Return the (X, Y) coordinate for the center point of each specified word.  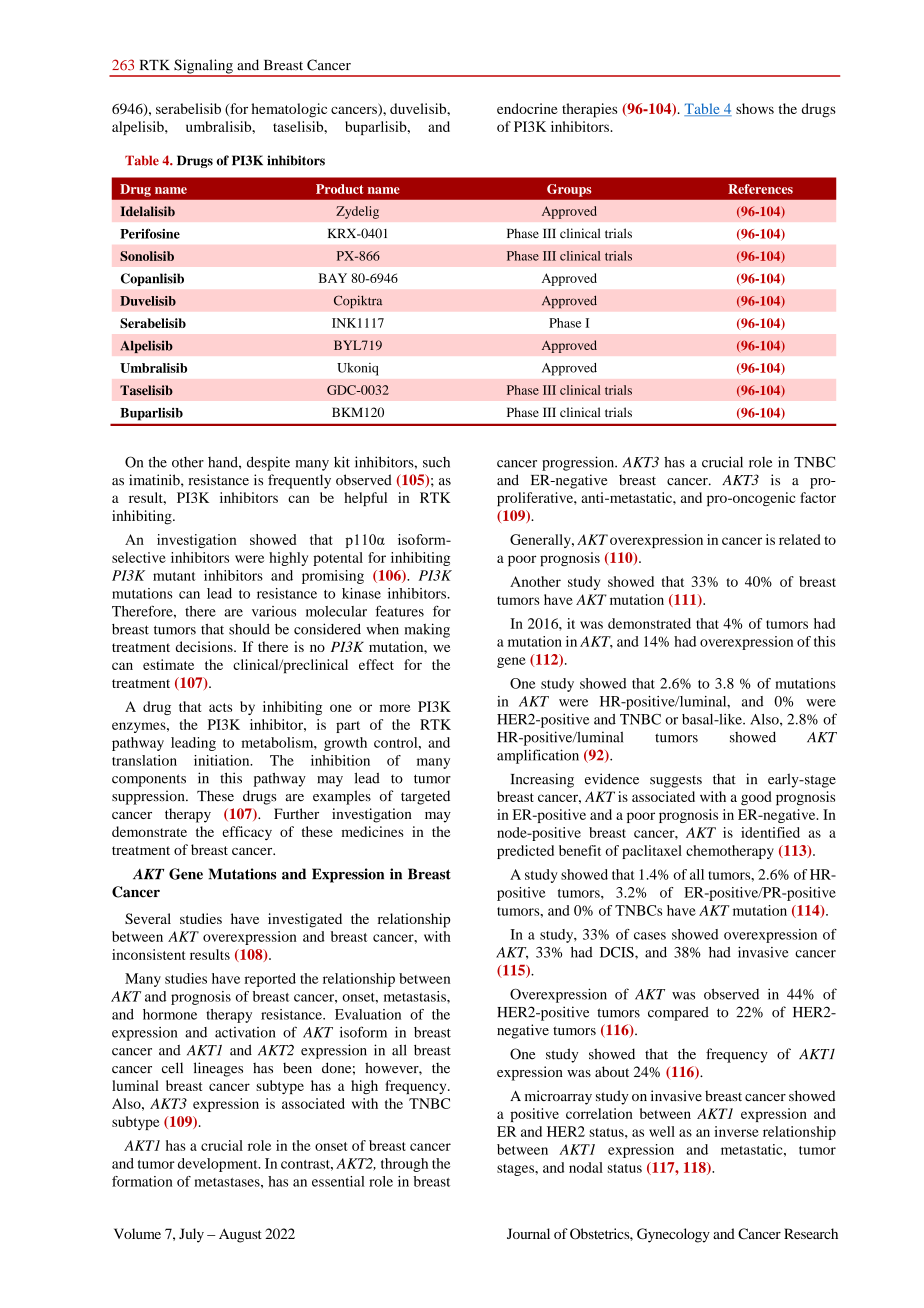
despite (268, 463)
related (799, 539)
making (427, 630)
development (219, 1165)
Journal (528, 1233)
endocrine (527, 108)
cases (650, 936)
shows (755, 108)
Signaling (203, 67)
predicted (525, 852)
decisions (205, 646)
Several (148, 918)
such (436, 462)
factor (818, 497)
